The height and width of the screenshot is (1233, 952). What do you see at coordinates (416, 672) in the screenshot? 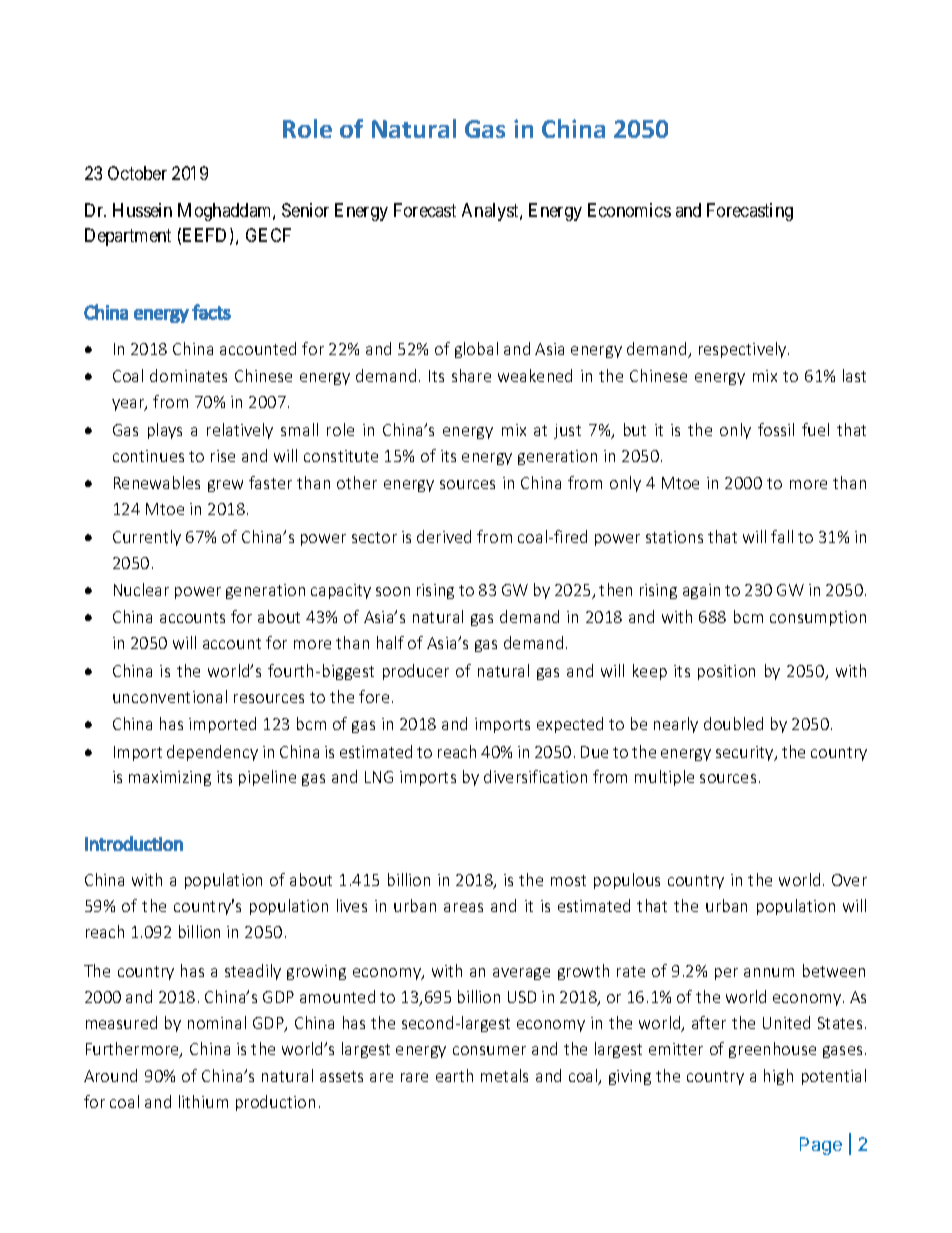
I see `producer` at bounding box center [416, 672].
